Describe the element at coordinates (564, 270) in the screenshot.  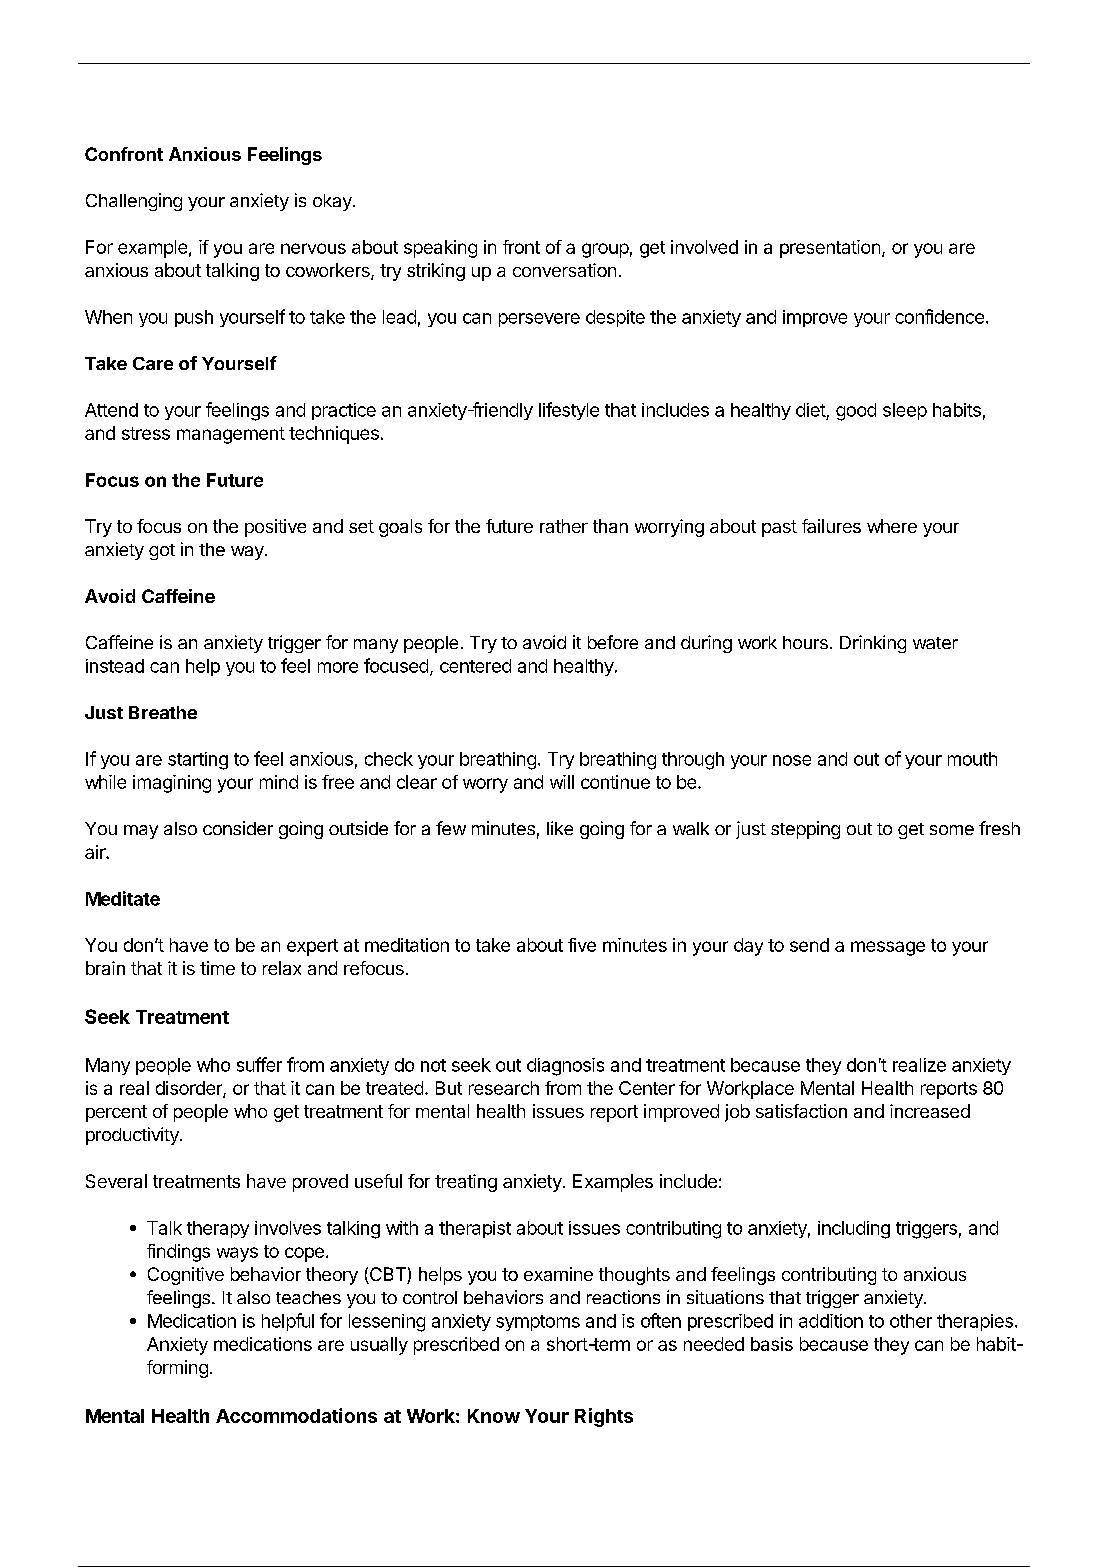
I see `conversation` at that location.
